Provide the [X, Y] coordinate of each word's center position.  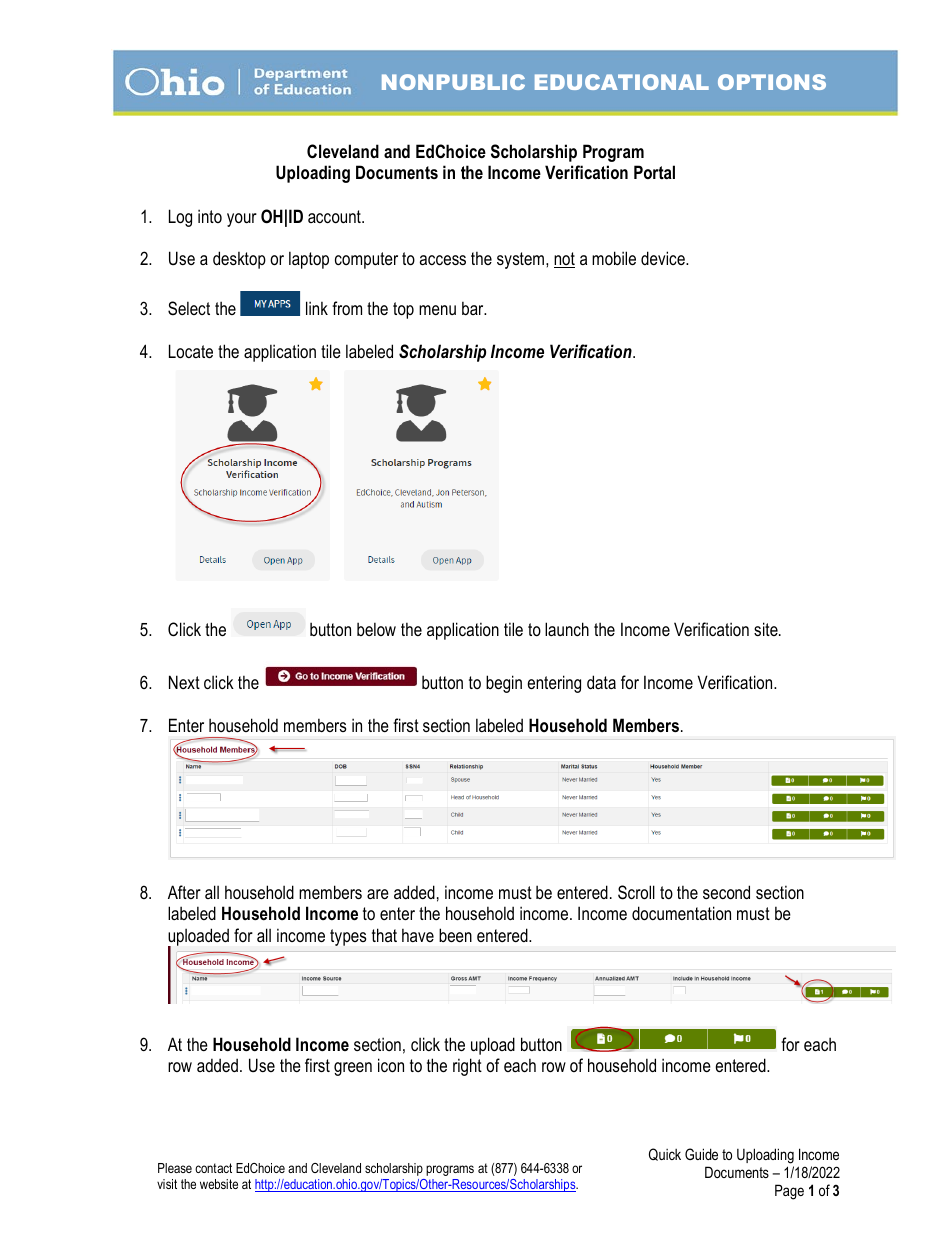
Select [189, 308]
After [184, 892]
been [455, 935]
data [601, 682]
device [664, 258]
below [376, 629]
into [210, 216]
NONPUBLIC [453, 82]
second [726, 892]
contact [213, 1168]
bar [474, 308]
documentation [681, 913]
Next [184, 682]
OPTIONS [772, 82]
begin [504, 684]
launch [567, 629]
